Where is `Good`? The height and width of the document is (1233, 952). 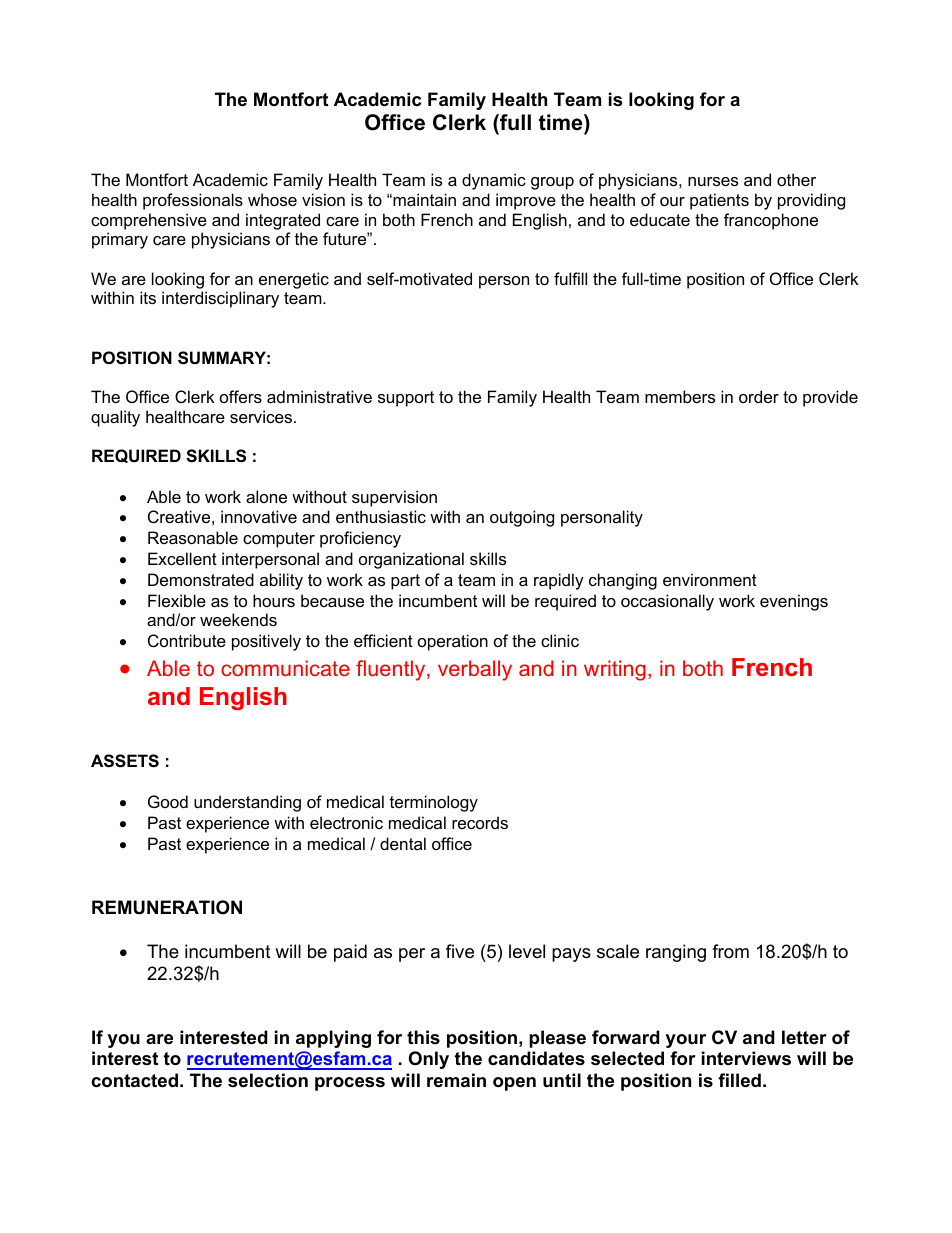
Good is located at coordinates (168, 801).
